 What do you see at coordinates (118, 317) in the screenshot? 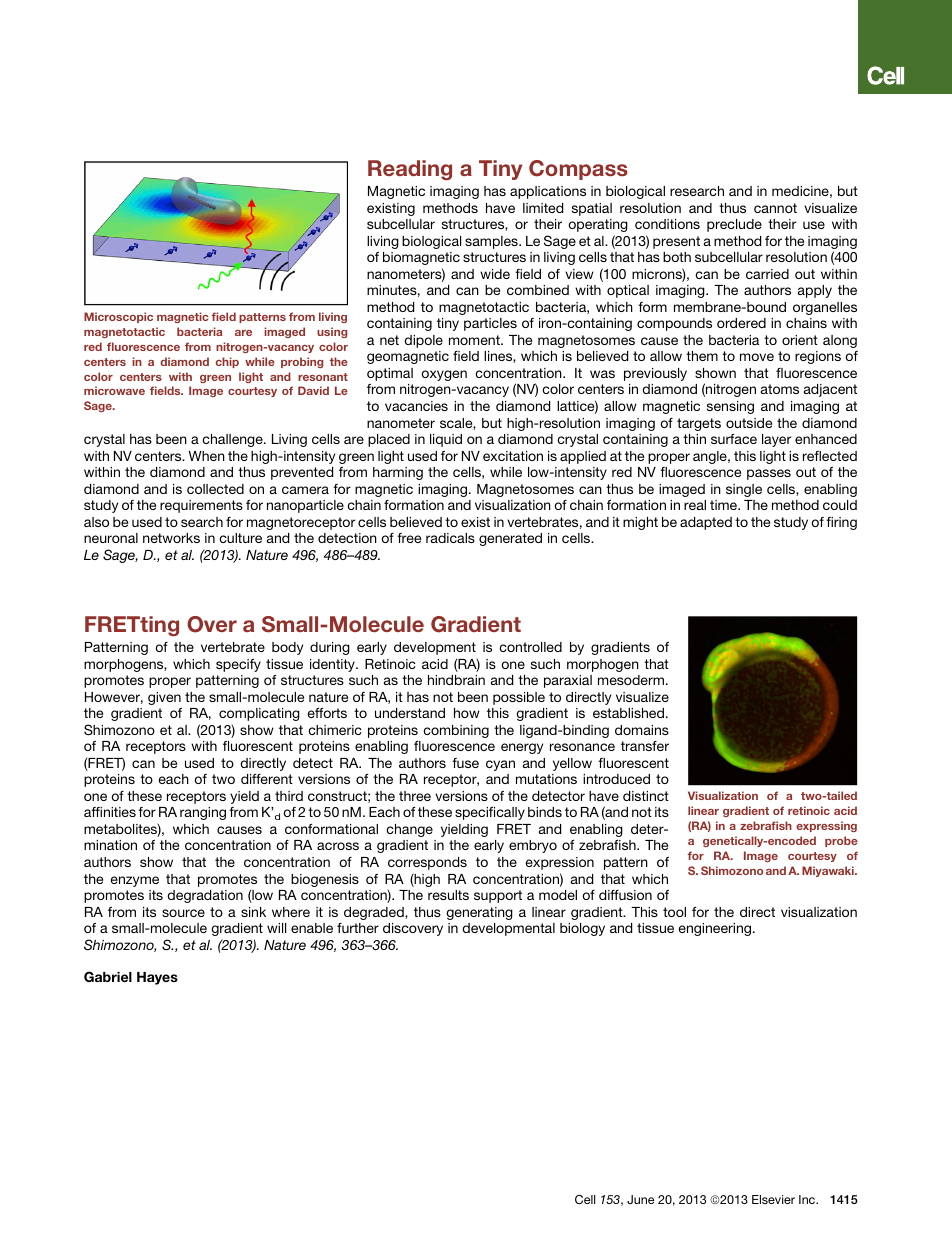
I see `Microscopic` at bounding box center [118, 317].
